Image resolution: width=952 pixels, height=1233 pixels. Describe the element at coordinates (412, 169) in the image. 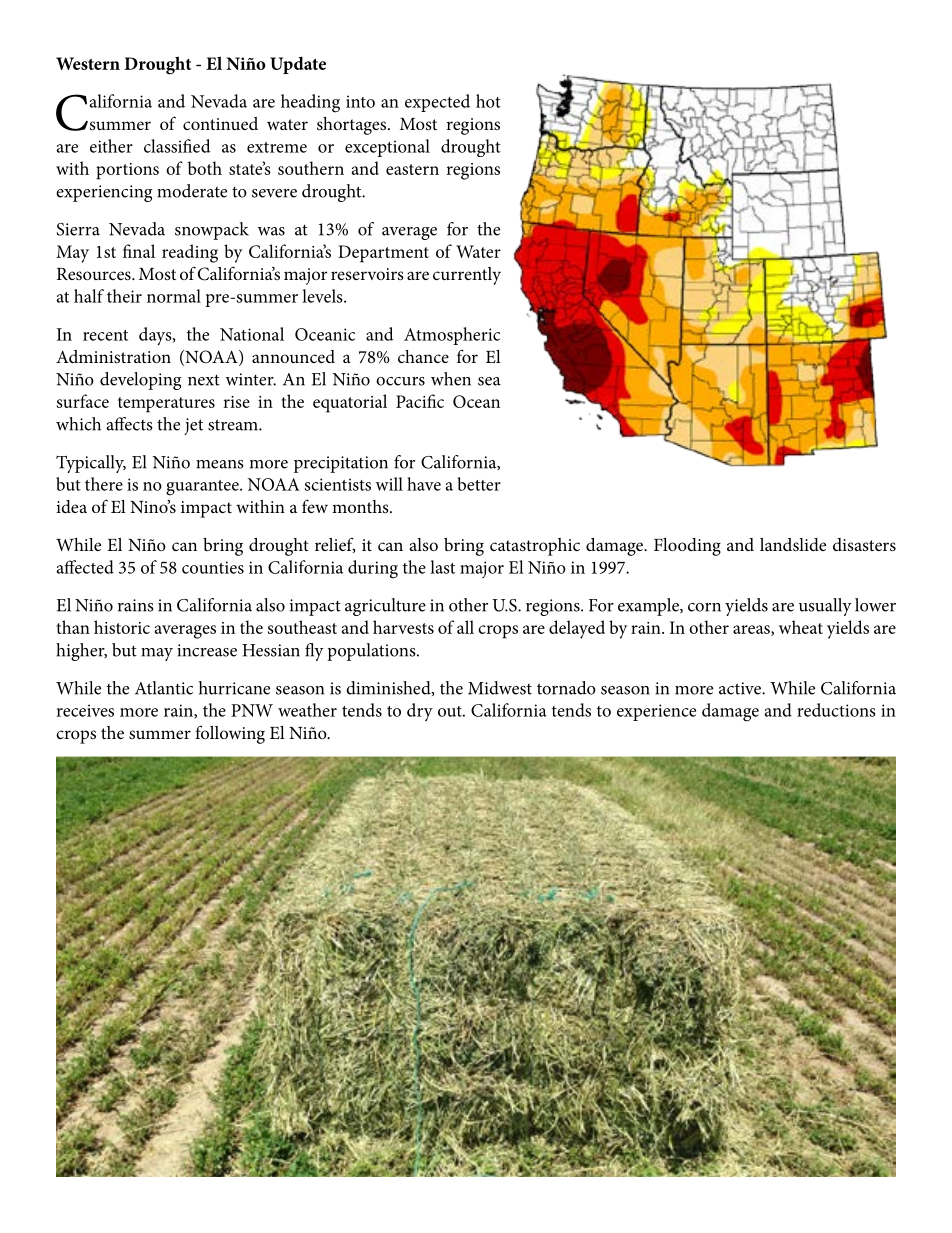

I see `eastern` at that location.
